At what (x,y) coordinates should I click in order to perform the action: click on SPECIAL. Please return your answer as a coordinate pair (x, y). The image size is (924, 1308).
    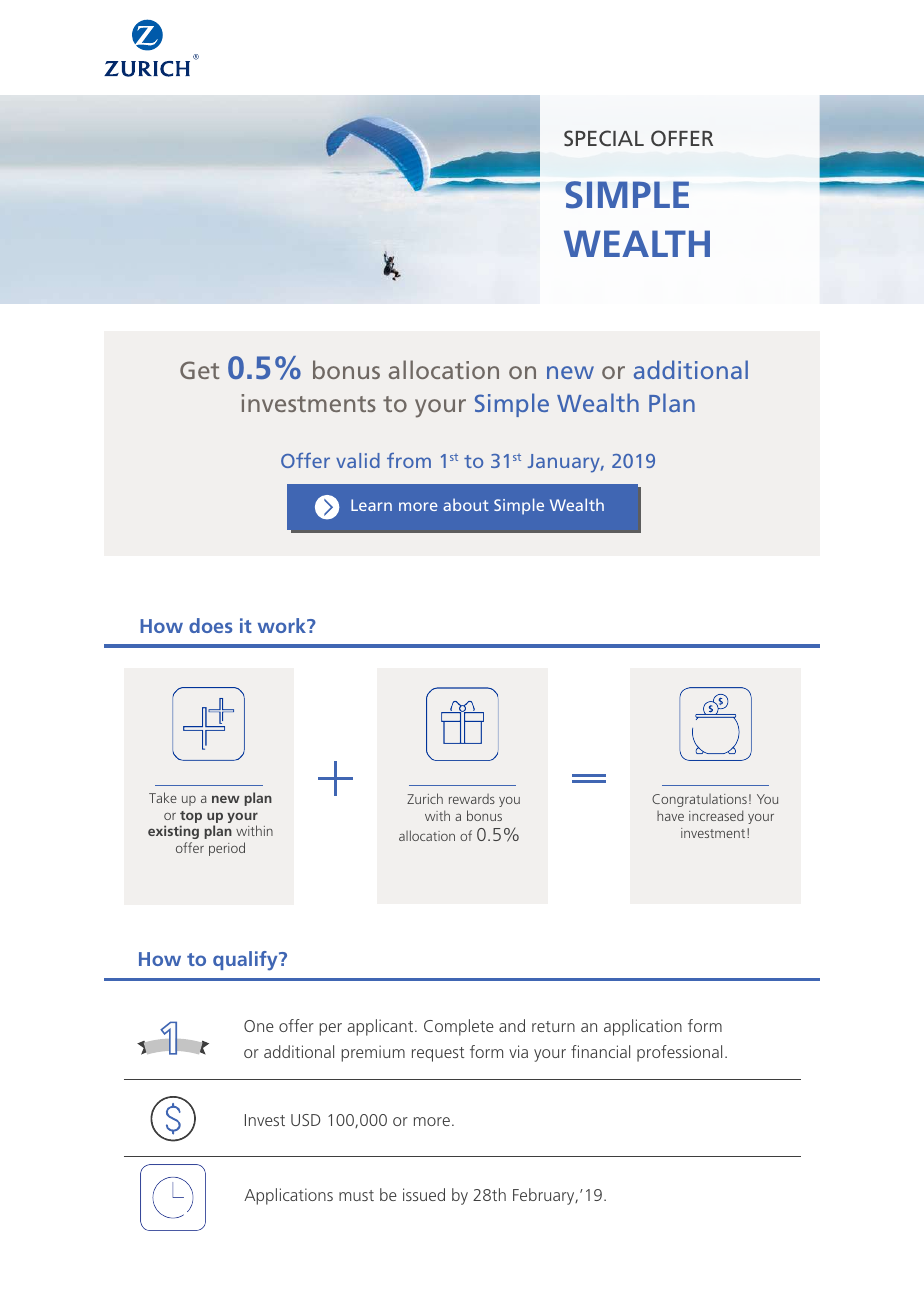
    Looking at the image, I should click on (604, 138).
